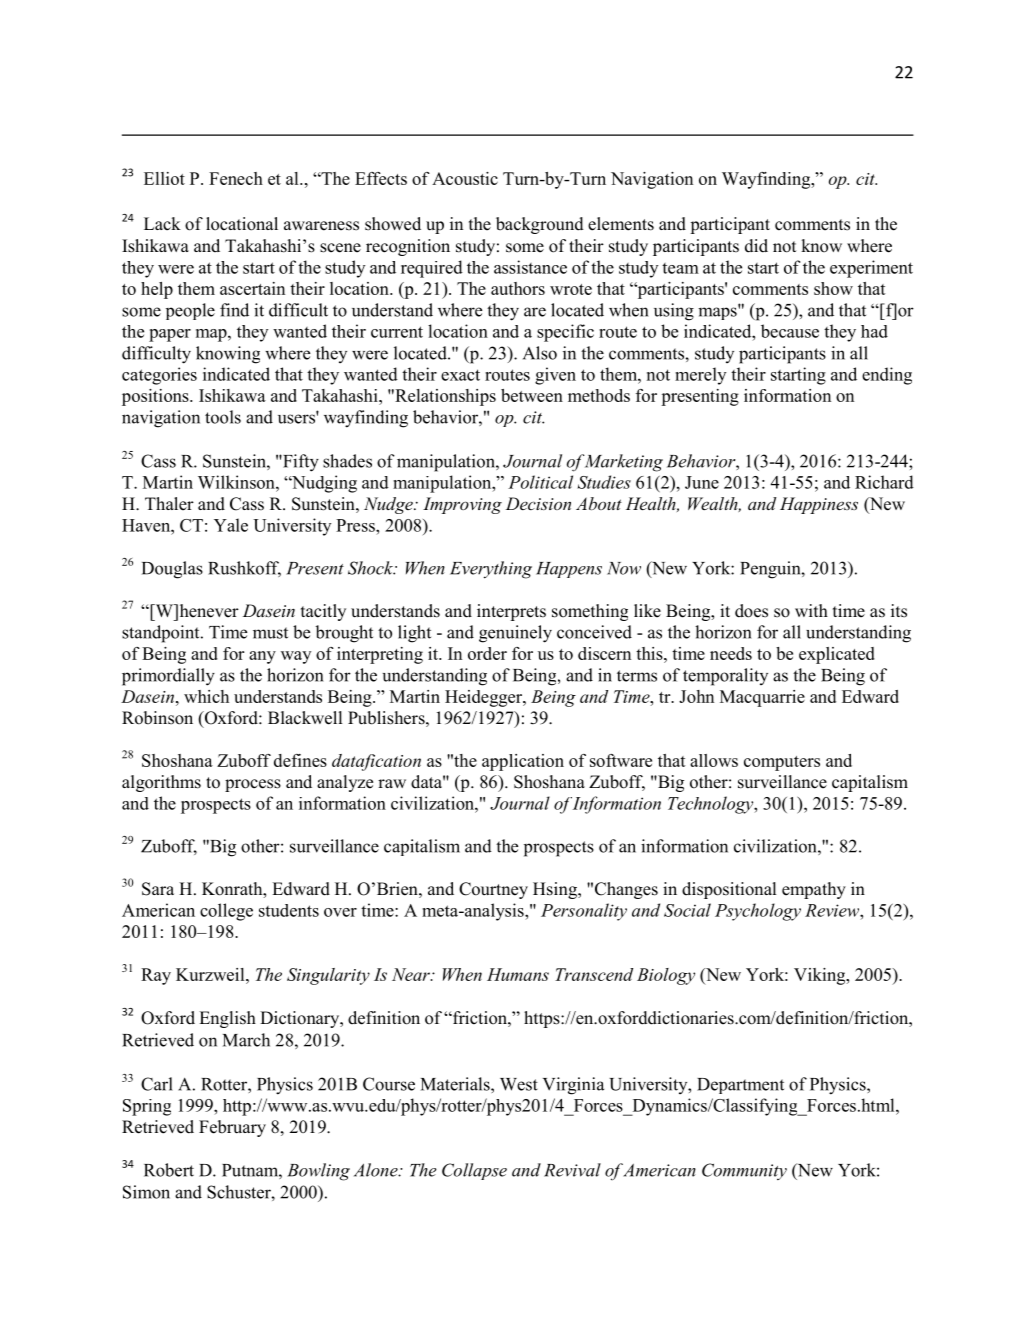 This document has height=1339, width=1035. I want to click on did, so click(756, 246).
